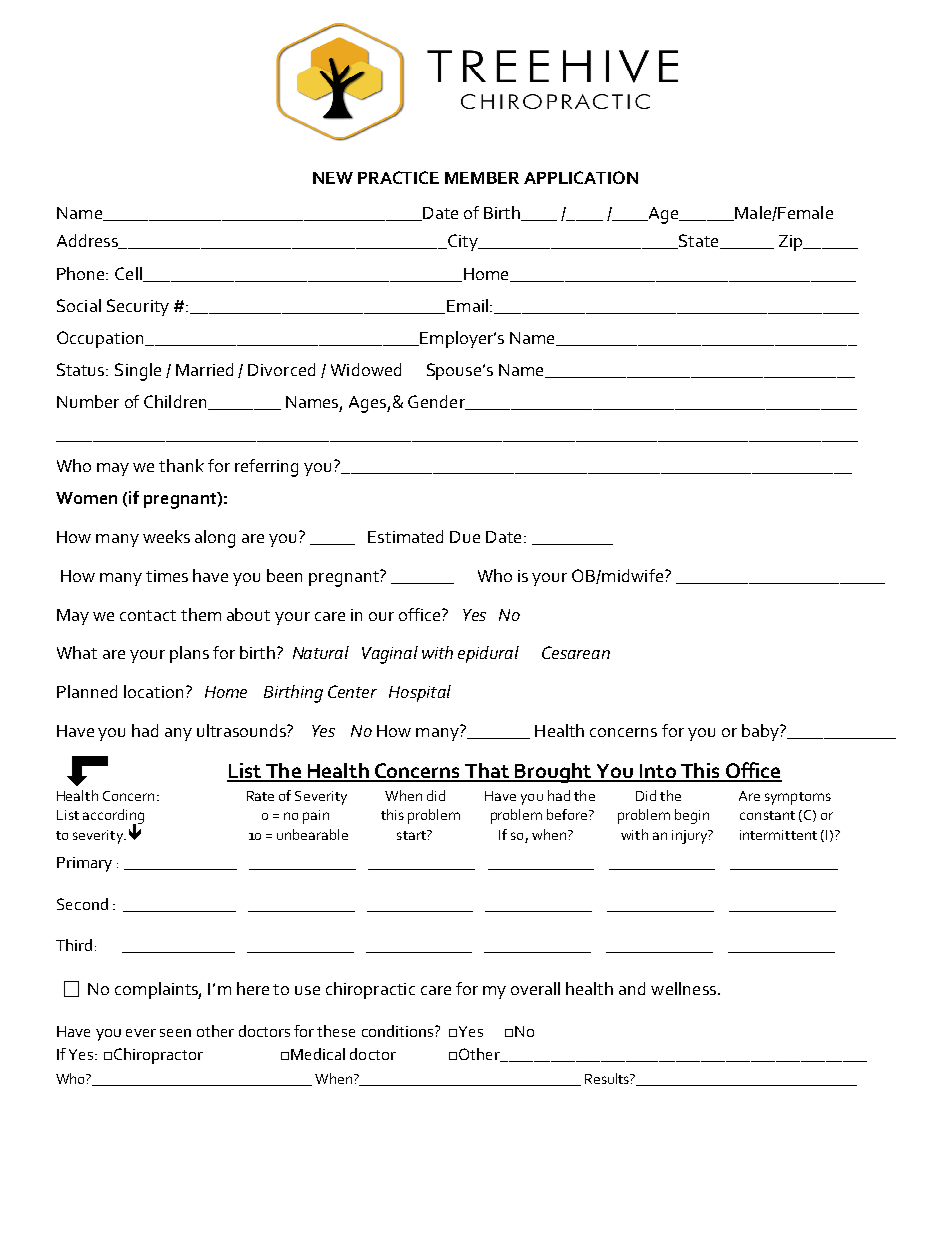 This screenshot has width=952, height=1233. Describe the element at coordinates (581, 177) in the screenshot. I see `APPLICATION` at that location.
